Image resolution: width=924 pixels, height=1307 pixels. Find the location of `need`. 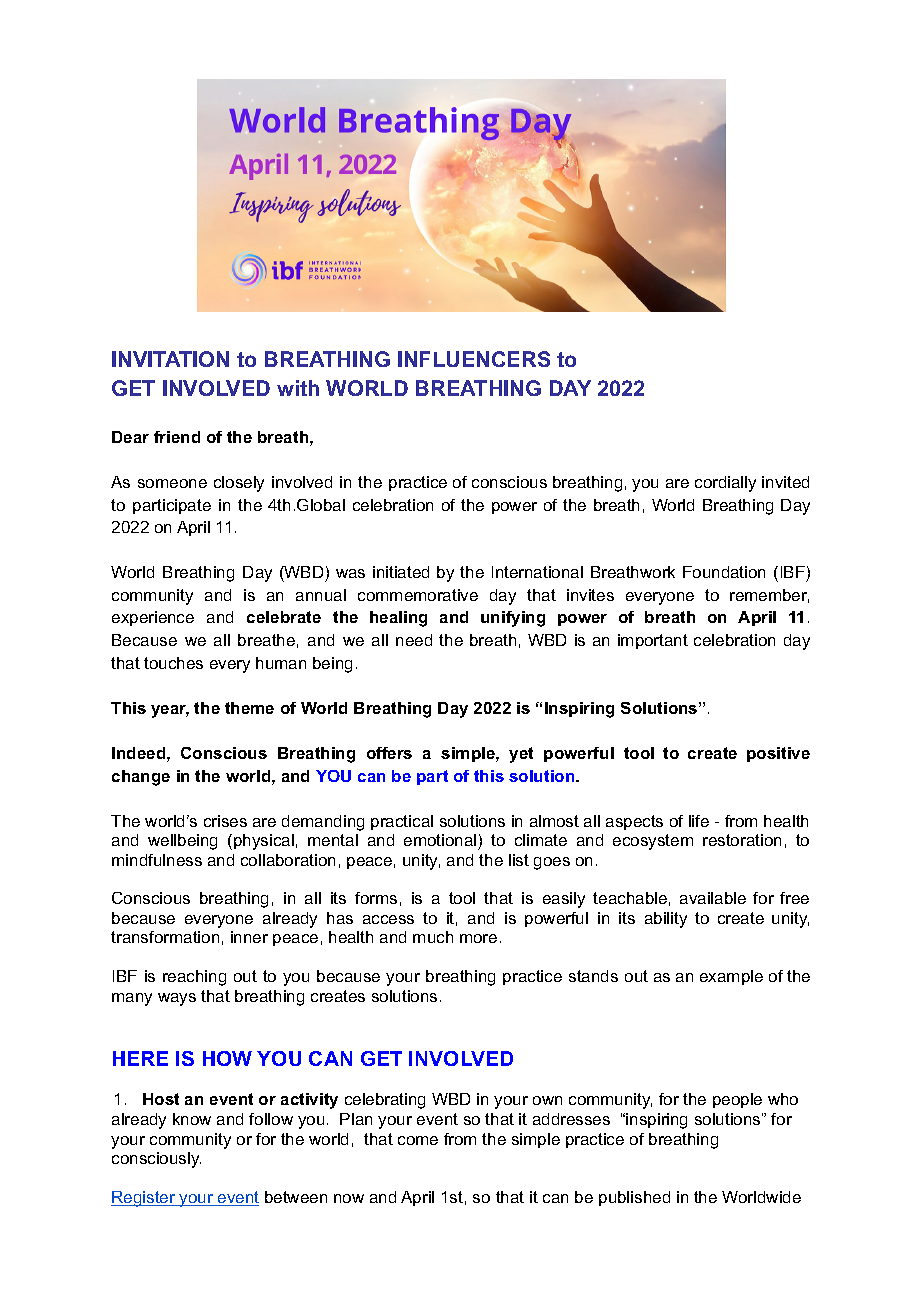

need is located at coordinates (414, 640).
